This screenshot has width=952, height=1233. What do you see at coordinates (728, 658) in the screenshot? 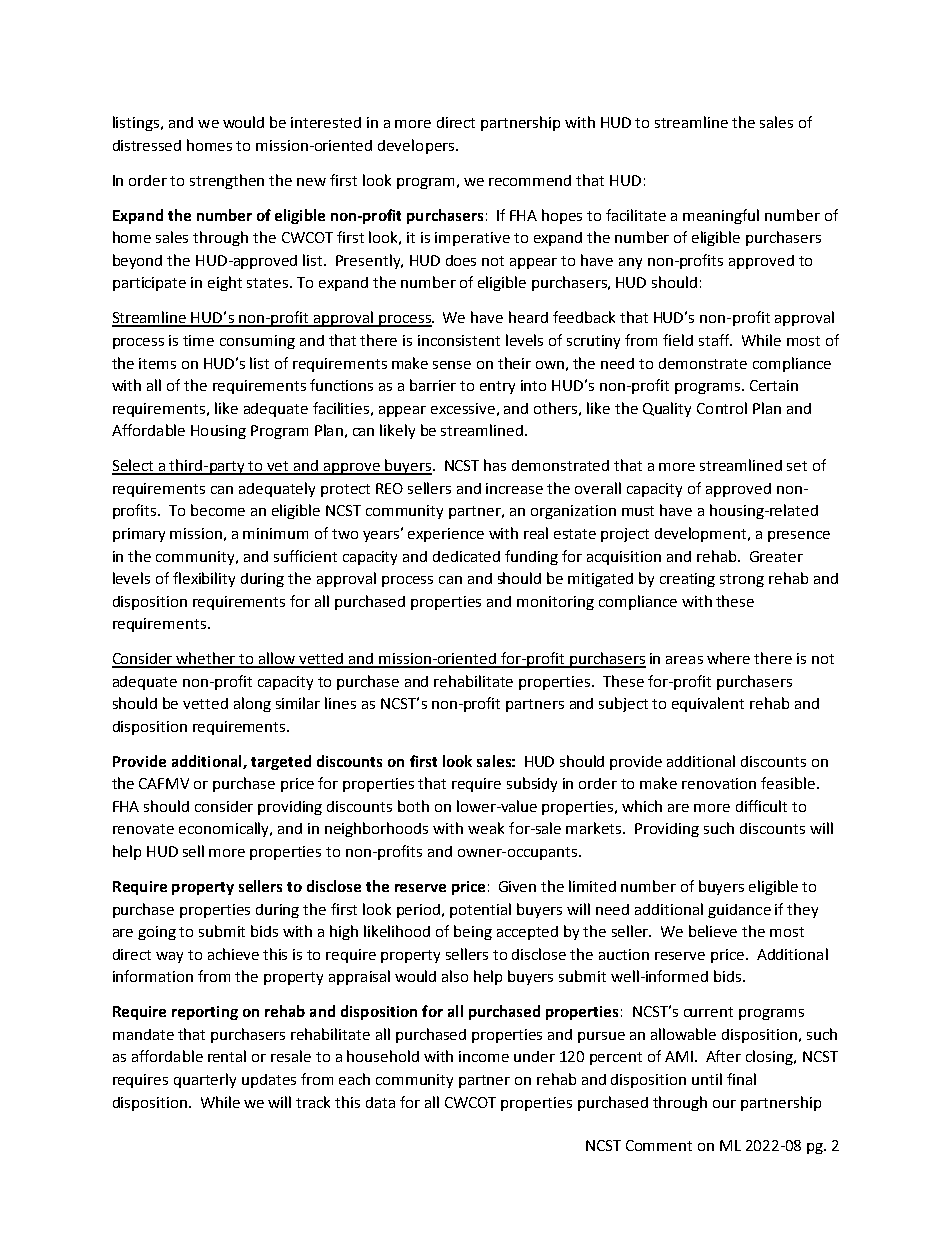
I see `where` at bounding box center [728, 658].
